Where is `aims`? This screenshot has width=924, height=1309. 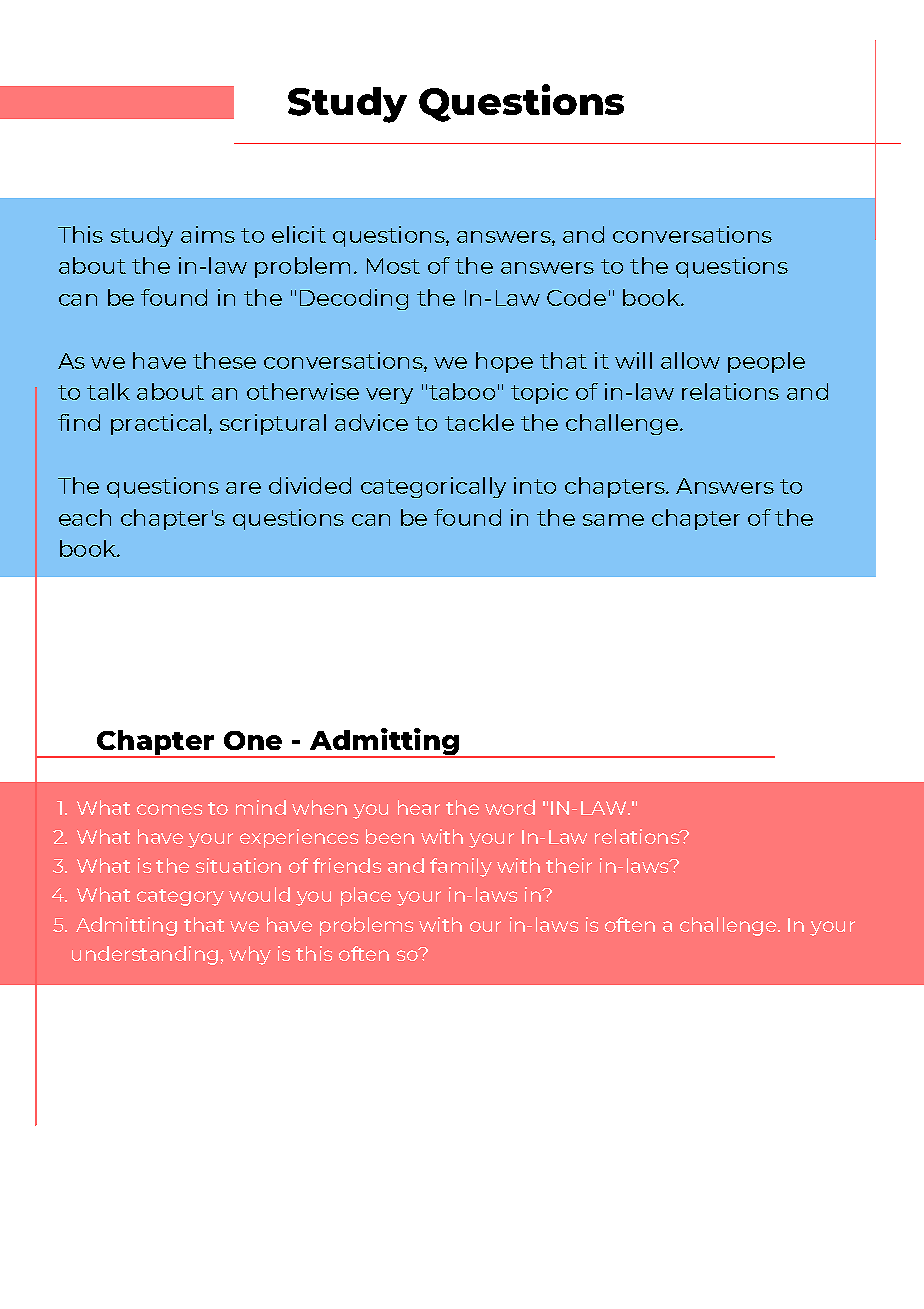
aims is located at coordinates (208, 234).
